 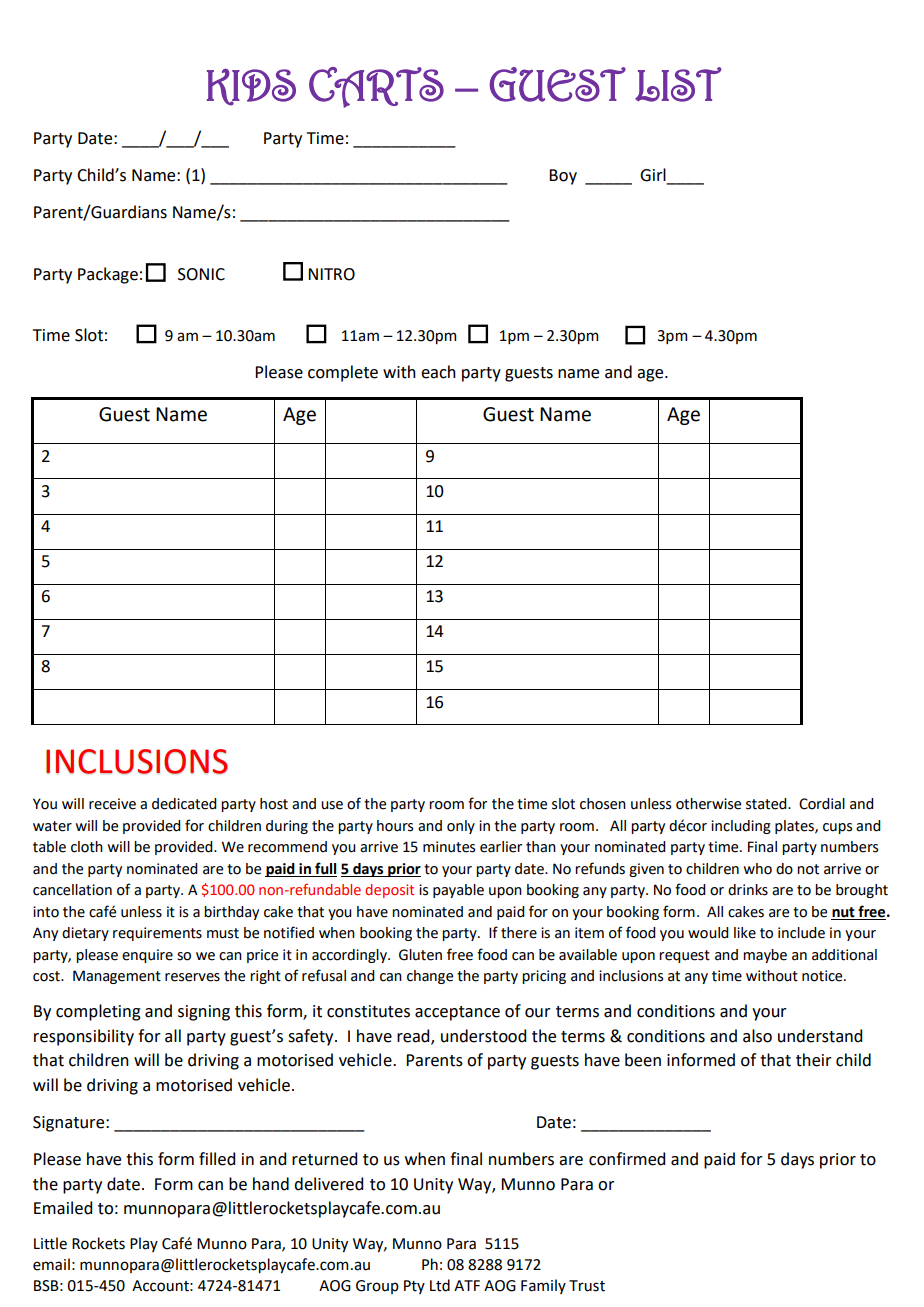 I want to click on change, so click(x=430, y=977).
